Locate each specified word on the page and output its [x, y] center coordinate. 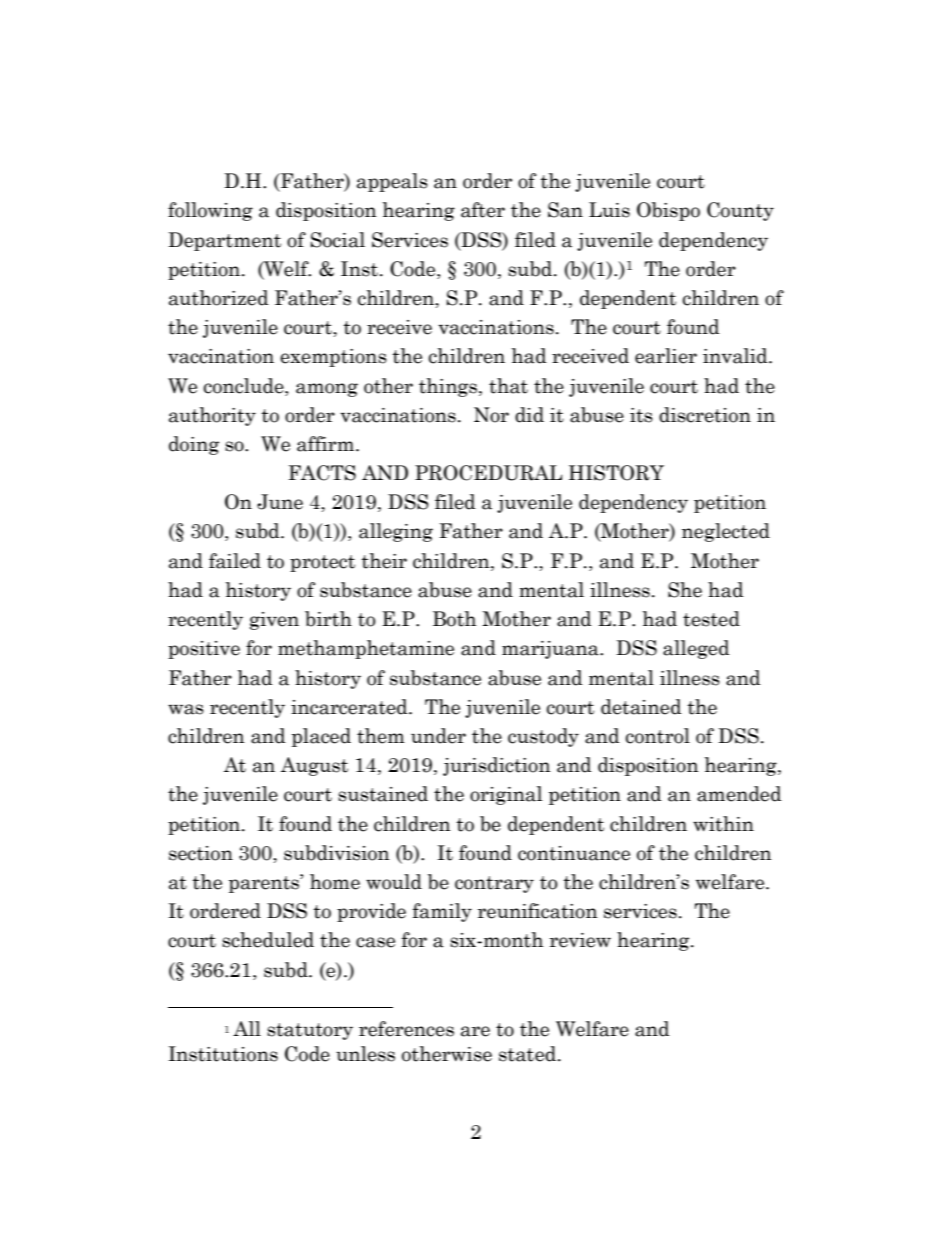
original [506, 795]
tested [711, 619]
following [210, 211]
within [723, 824]
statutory [310, 1031]
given [274, 621]
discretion [705, 415]
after [483, 210]
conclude [245, 386]
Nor [491, 415]
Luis [609, 210]
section [201, 853]
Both [454, 619]
